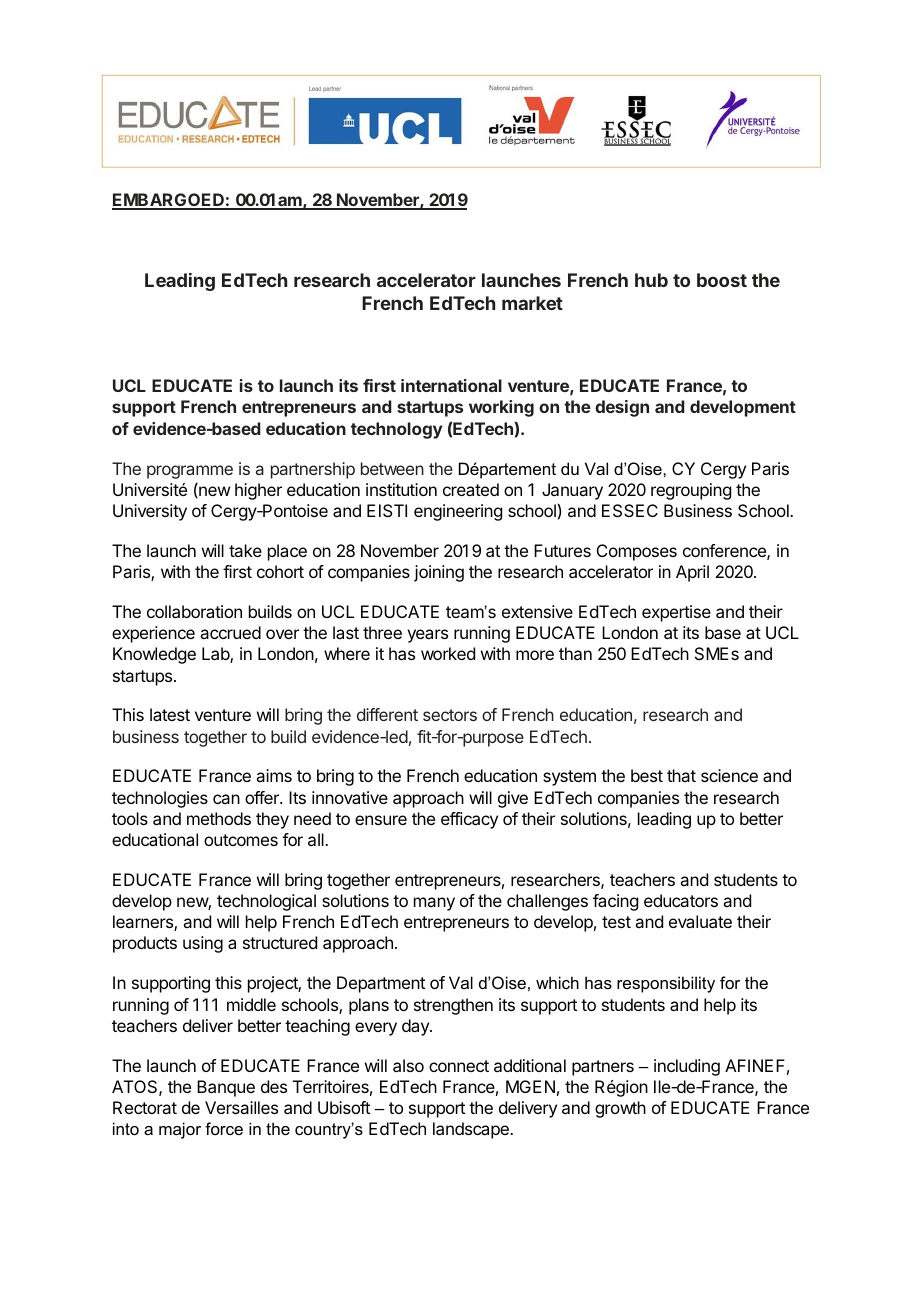 The image size is (924, 1308). What do you see at coordinates (647, 775) in the screenshot?
I see `best` at bounding box center [647, 775].
